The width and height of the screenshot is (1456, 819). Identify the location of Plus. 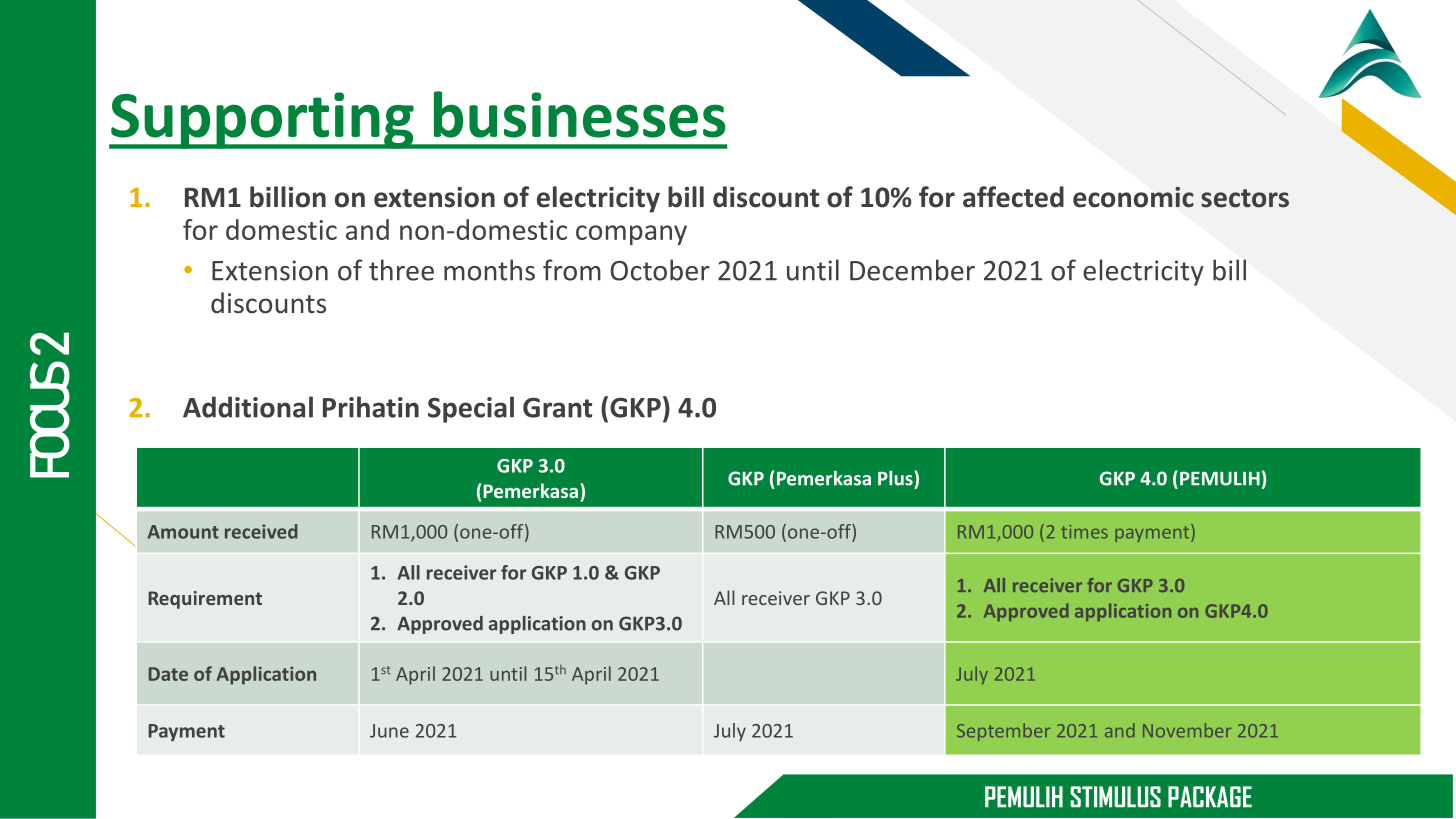
(896, 478).
